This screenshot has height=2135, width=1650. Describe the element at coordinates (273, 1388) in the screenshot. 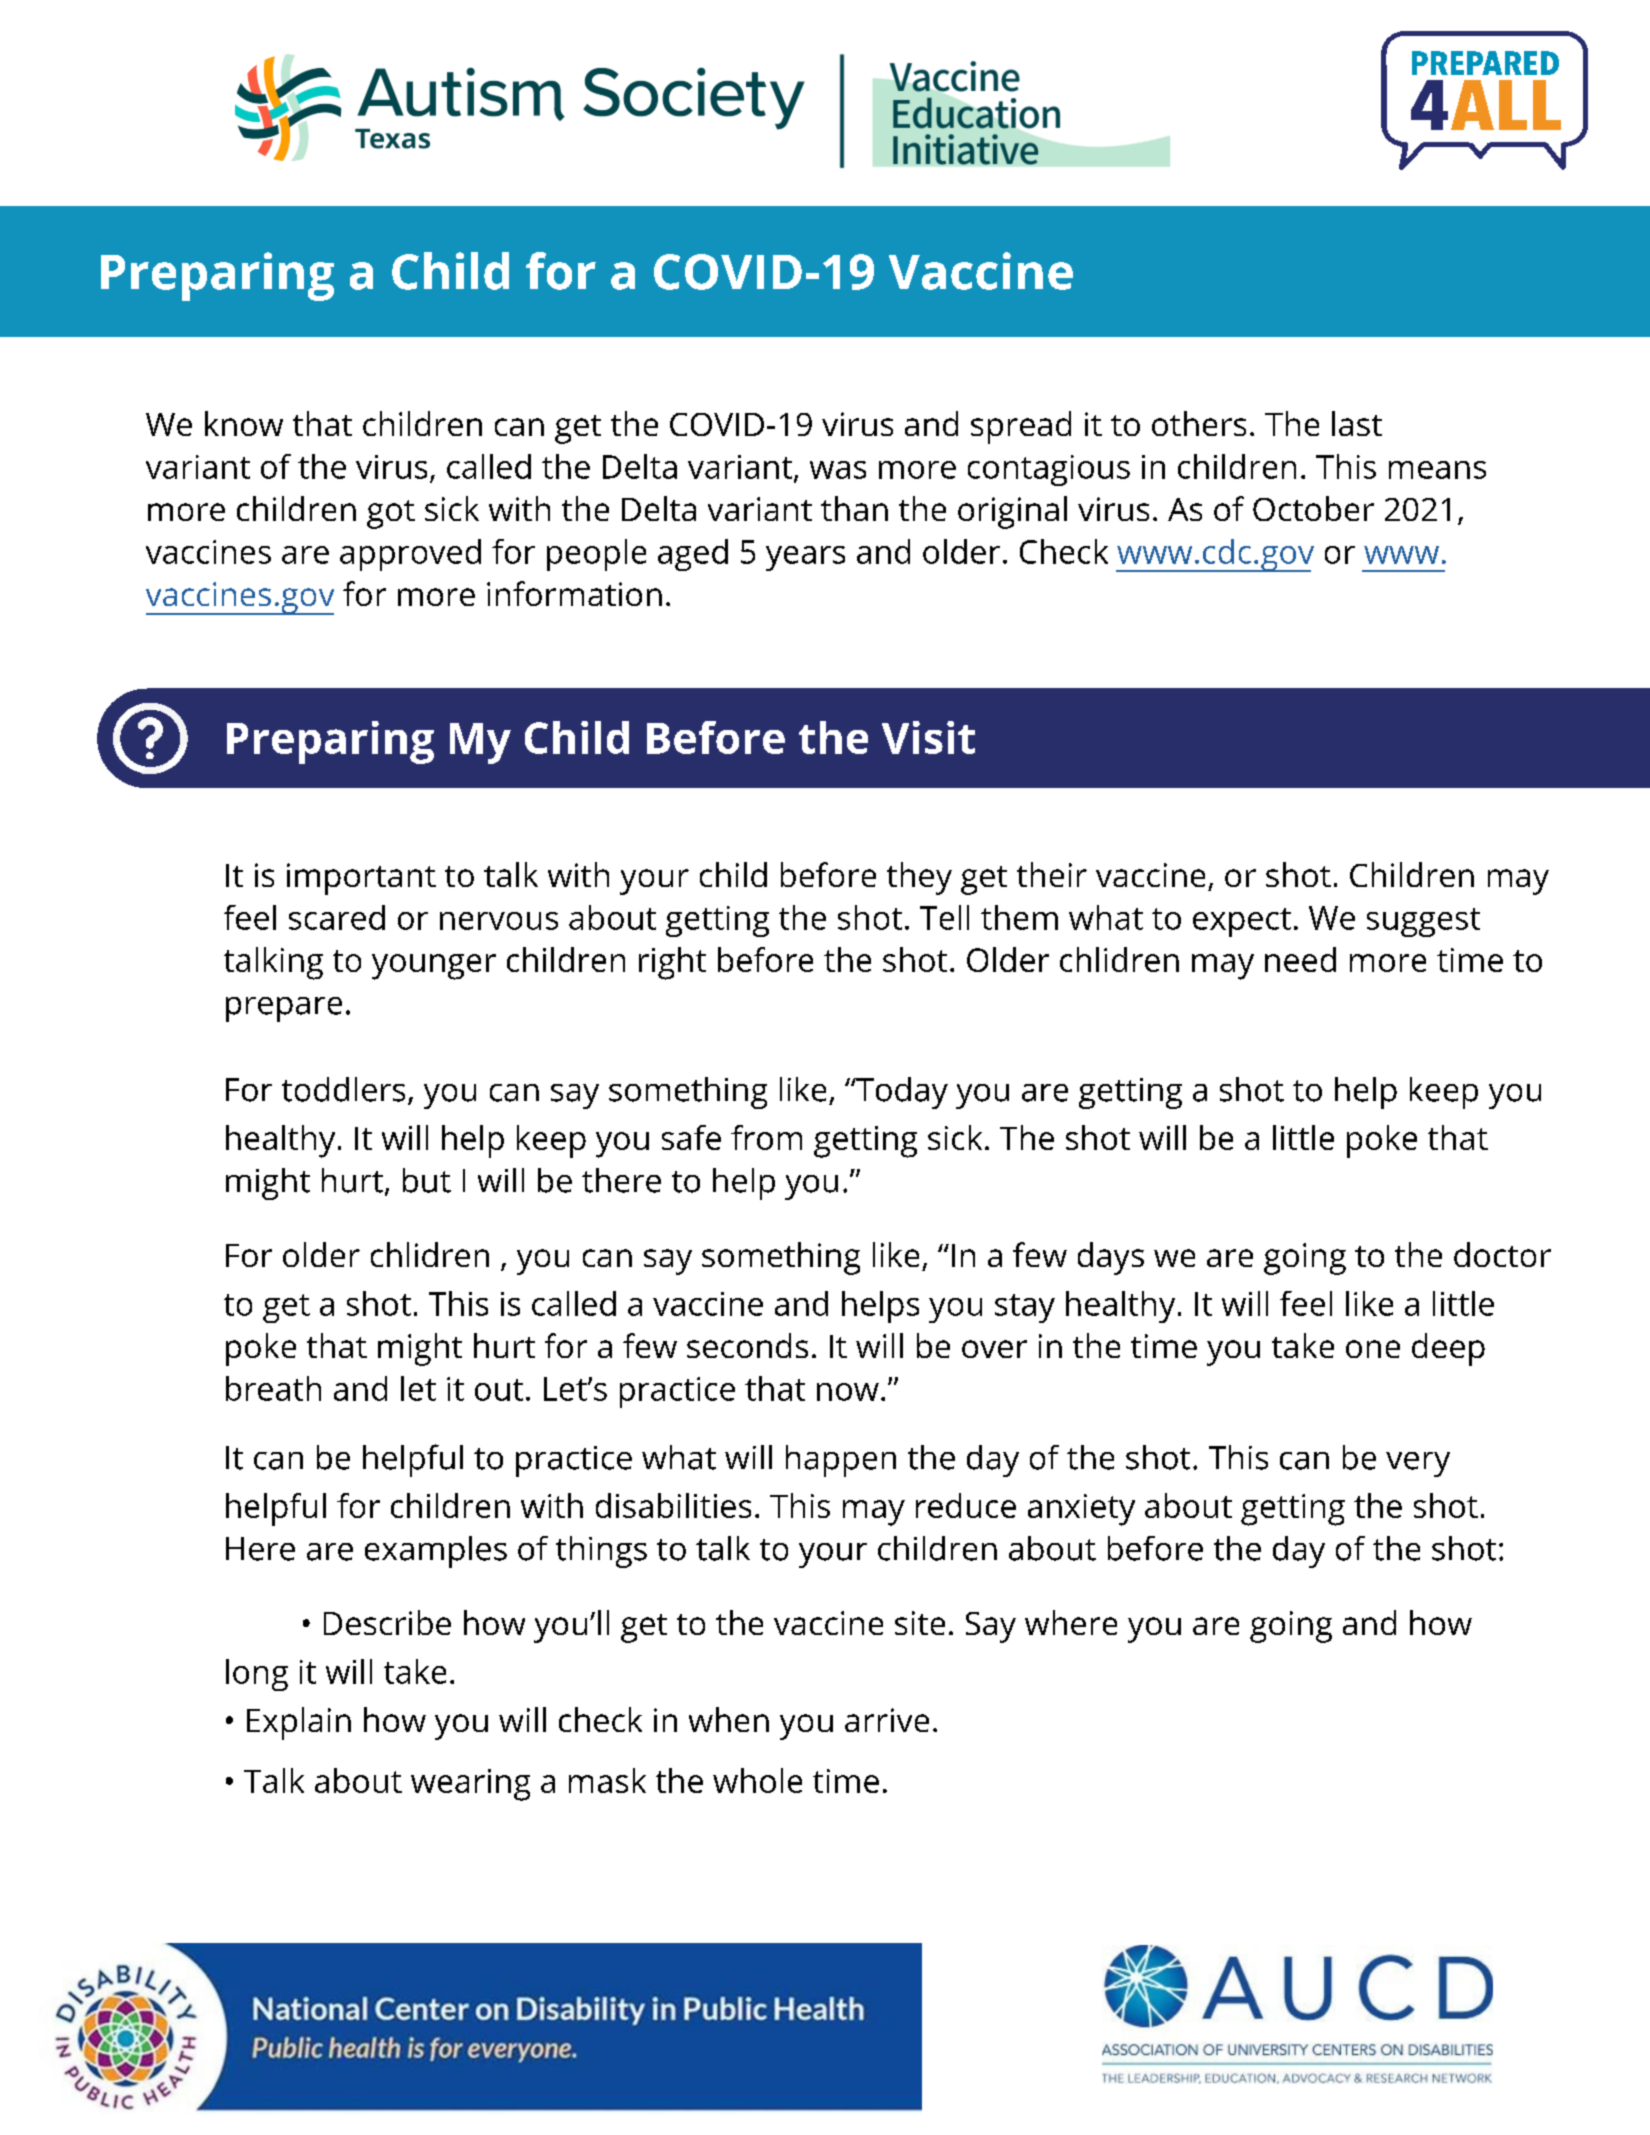

I see `breath` at that location.
